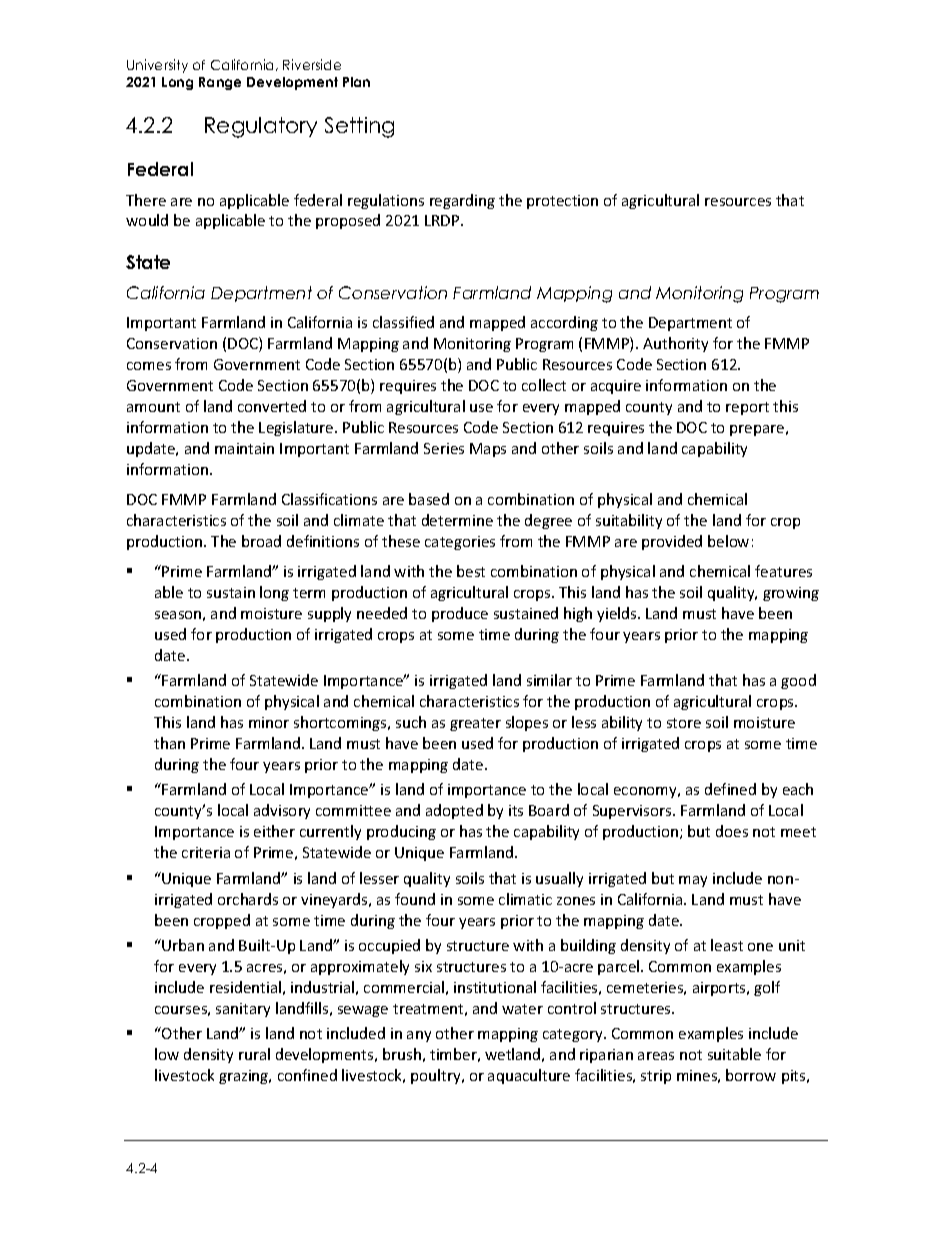 This screenshot has height=1233, width=952. Describe the element at coordinates (254, 1054) in the screenshot. I see `rural` at that location.
